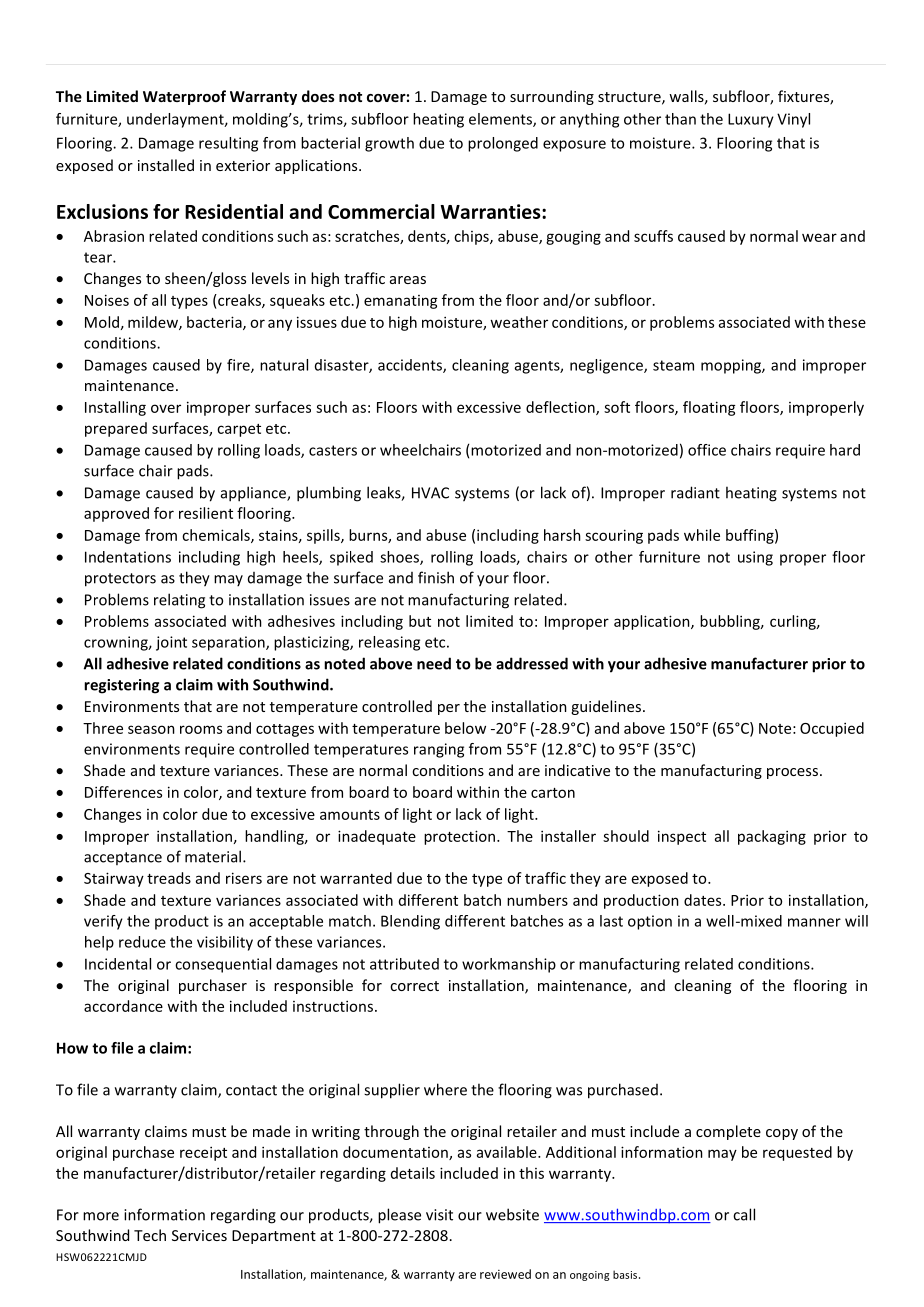 Image resolution: width=924 pixels, height=1307 pixels. What do you see at coordinates (434, 663) in the page?
I see `need` at bounding box center [434, 663].
